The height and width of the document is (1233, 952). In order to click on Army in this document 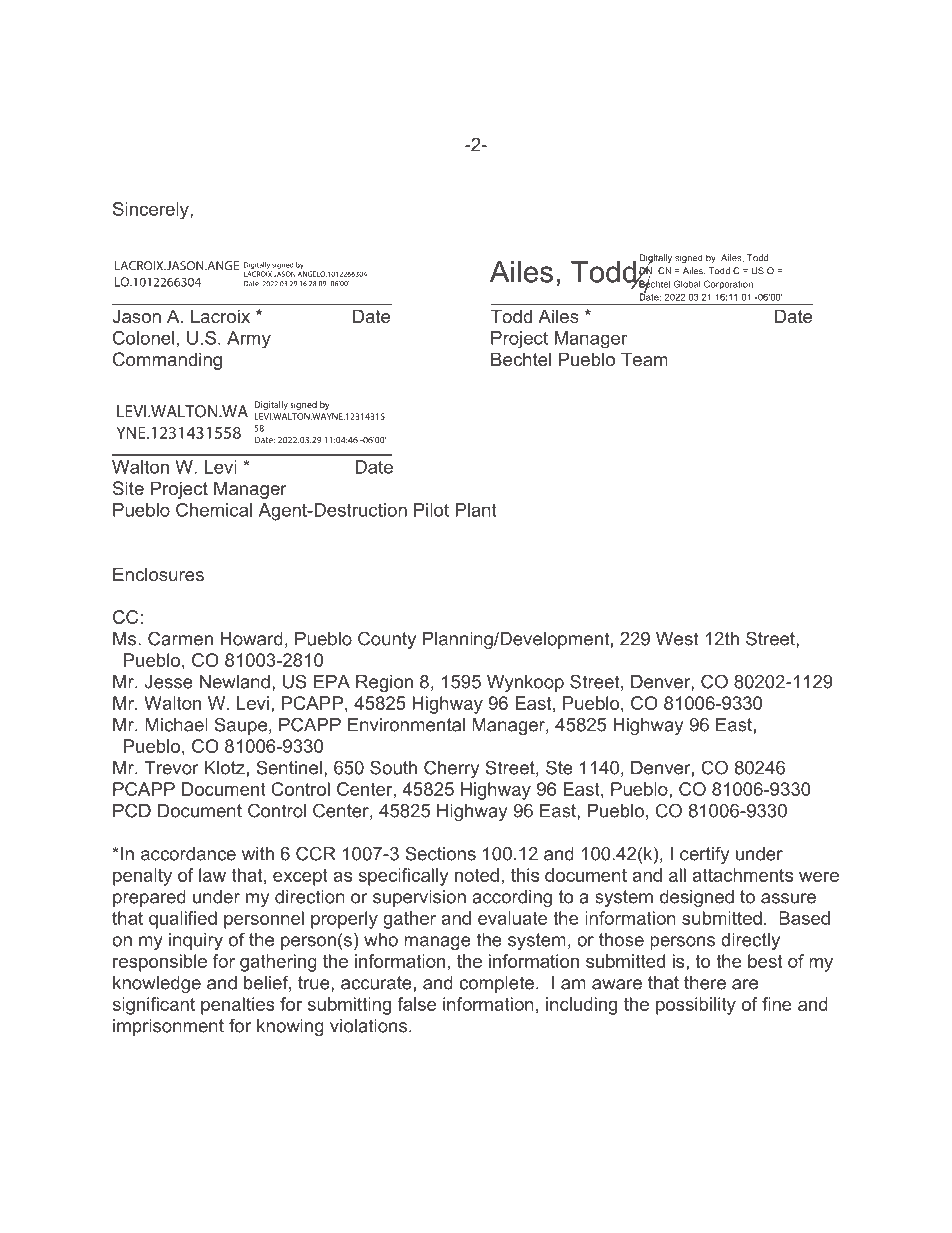, I will do `click(249, 340)`.
